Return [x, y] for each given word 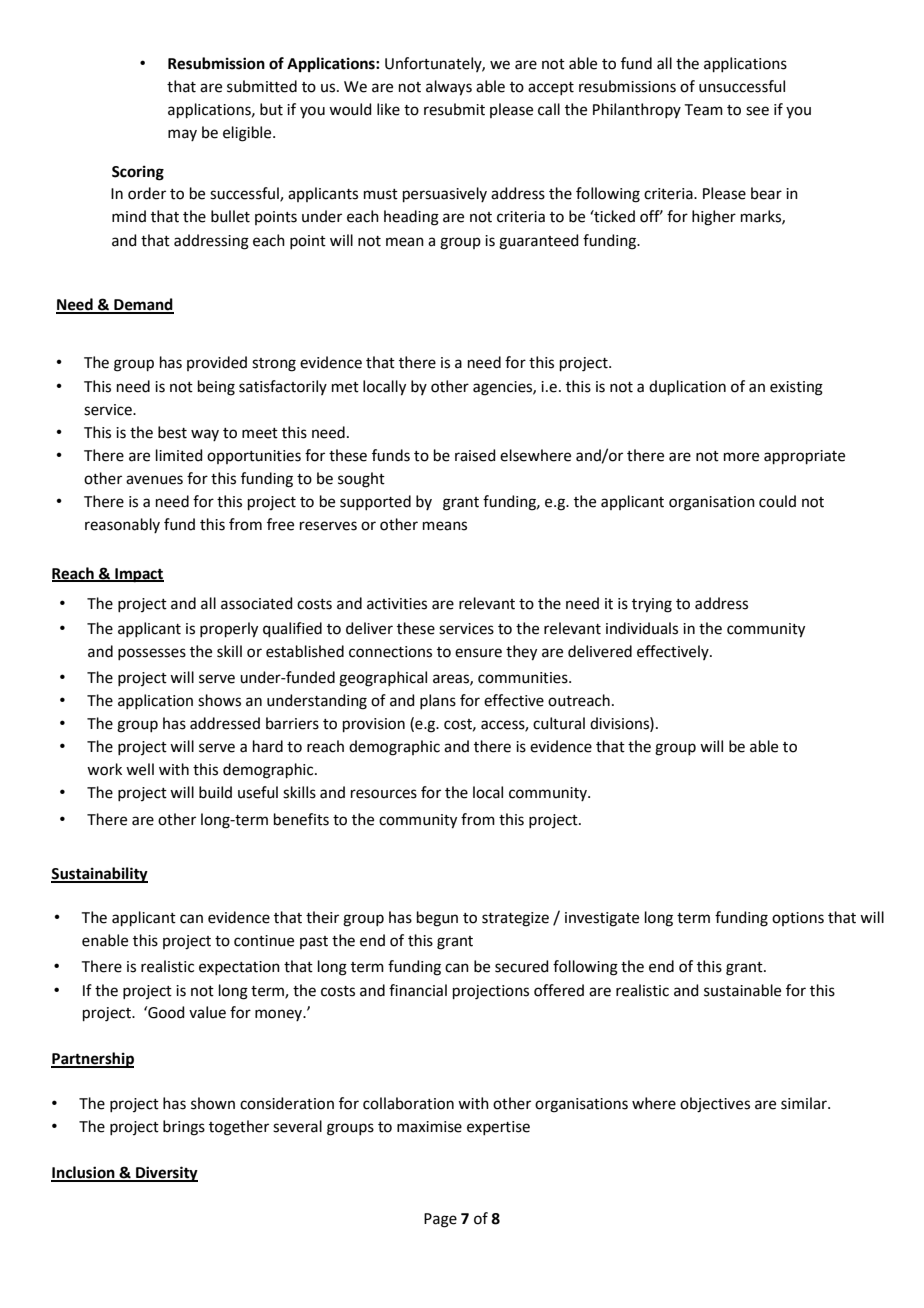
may [182, 135]
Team [704, 110]
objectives [715, 1105]
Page [440, 1220]
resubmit [454, 109]
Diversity [166, 1174]
